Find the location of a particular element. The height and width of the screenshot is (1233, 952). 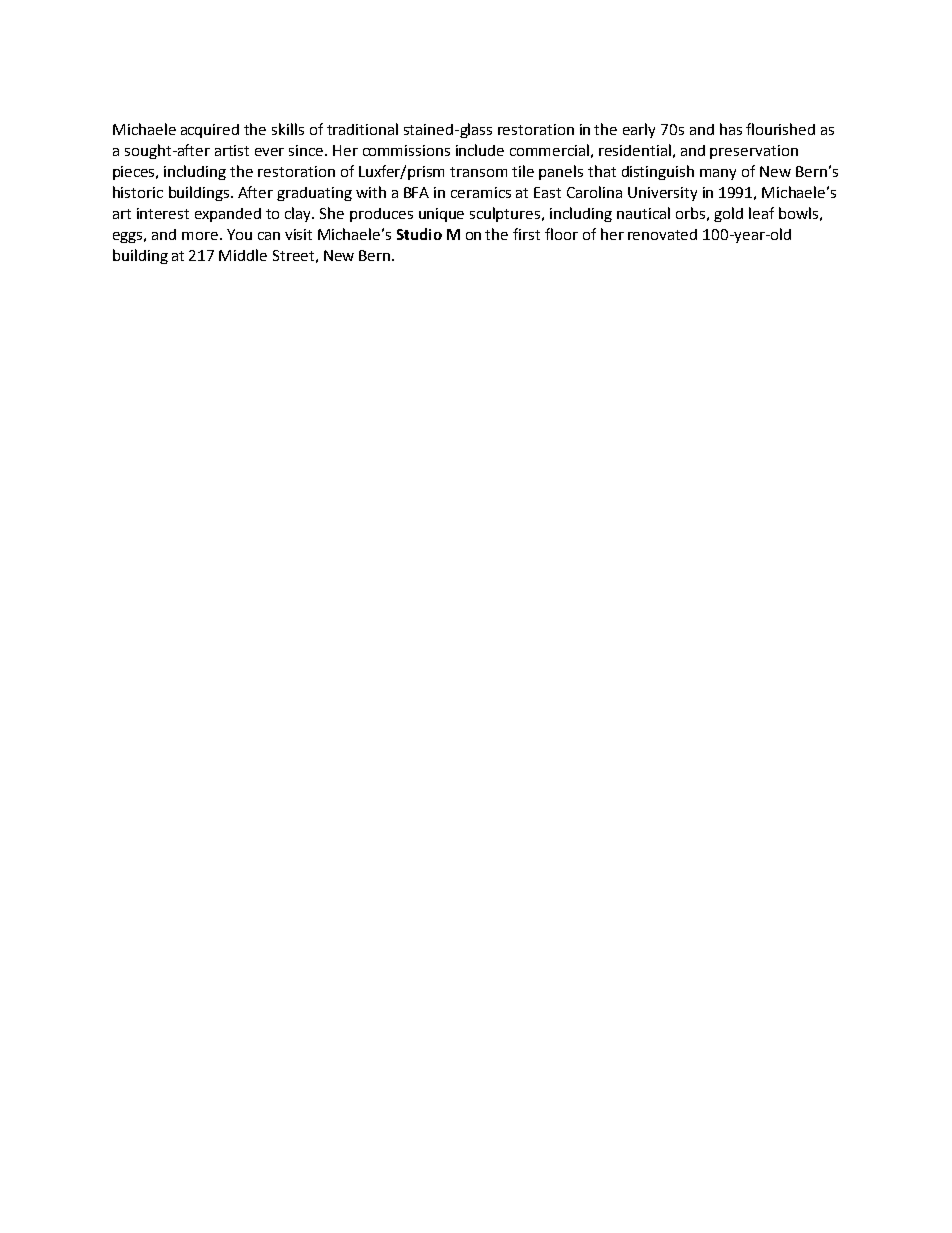

traditional is located at coordinates (362, 129).
